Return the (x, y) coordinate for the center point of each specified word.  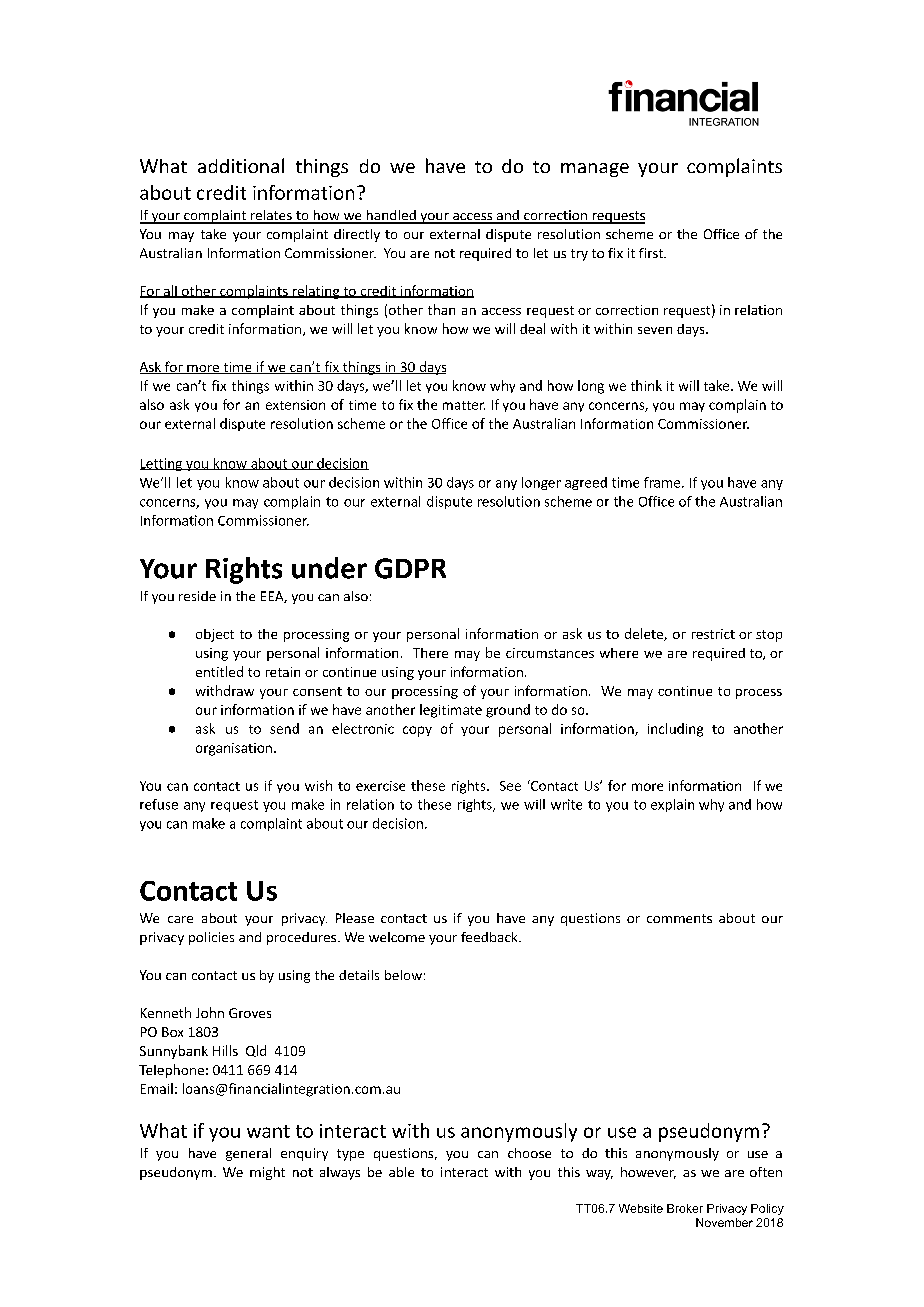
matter (464, 405)
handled (391, 216)
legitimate (451, 711)
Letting (162, 464)
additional (241, 165)
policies (211, 938)
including (675, 730)
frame (663, 482)
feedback (490, 937)
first (652, 253)
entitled (219, 671)
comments (679, 918)
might (267, 1173)
